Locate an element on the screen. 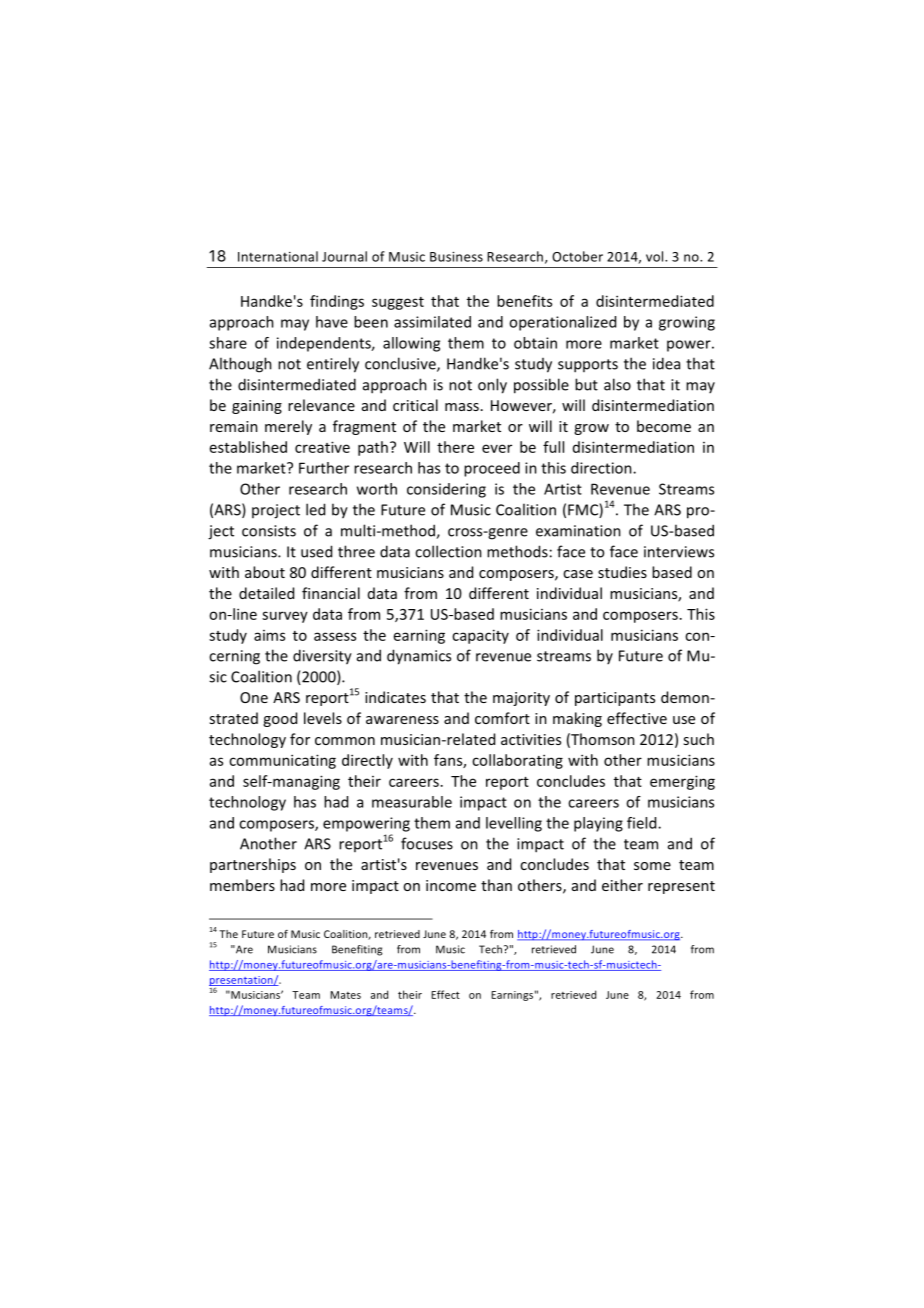 The width and height of the screenshot is (924, 1308). survey is located at coordinates (285, 617).
